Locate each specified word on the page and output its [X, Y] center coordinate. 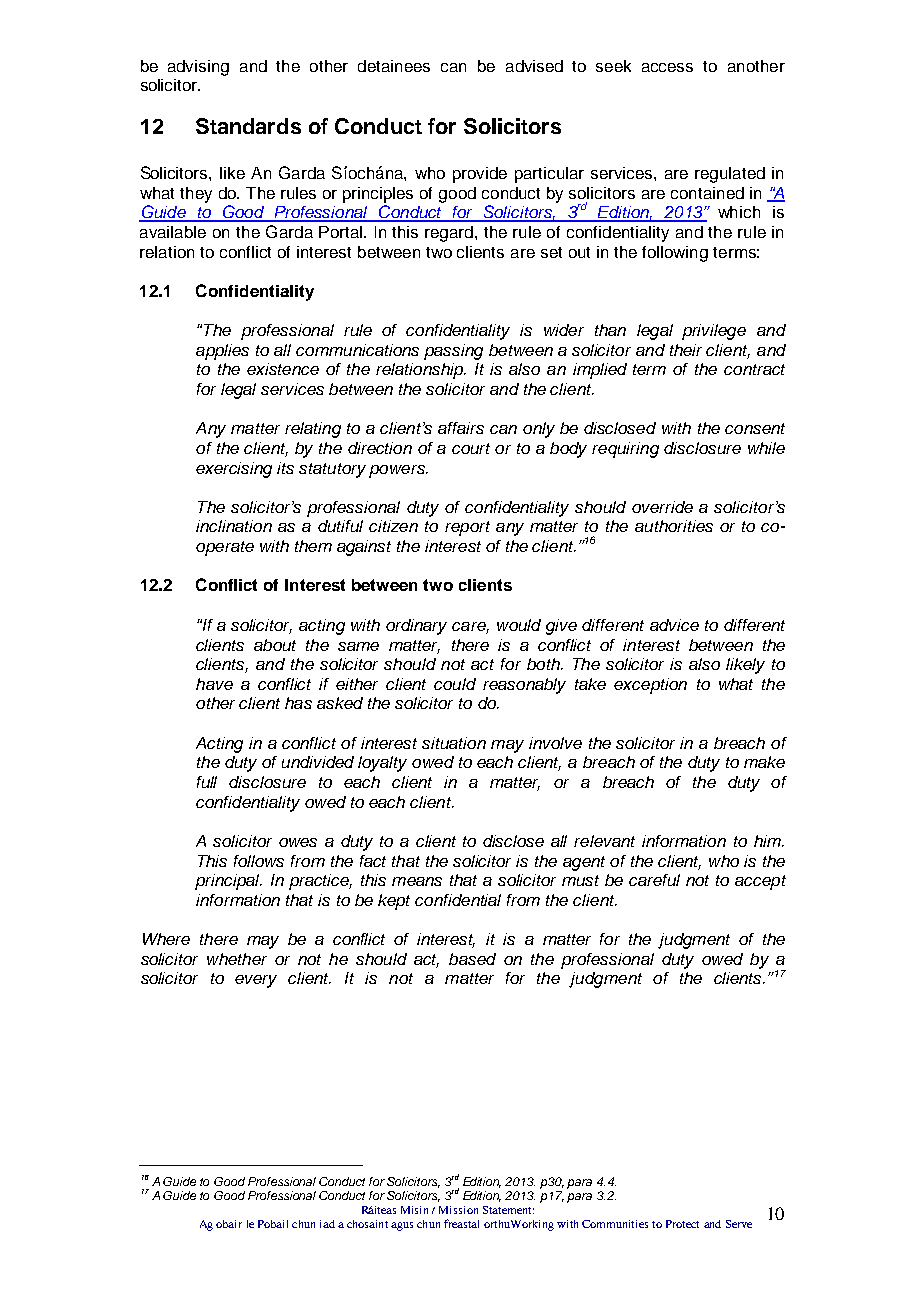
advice [674, 625]
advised [534, 66]
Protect [682, 1224]
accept [760, 882]
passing [453, 352]
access [667, 67]
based [472, 959]
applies [222, 352]
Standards [248, 126]
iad [327, 1224]
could [455, 684]
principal [228, 882]
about [275, 645]
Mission [458, 1210]
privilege [714, 332]
